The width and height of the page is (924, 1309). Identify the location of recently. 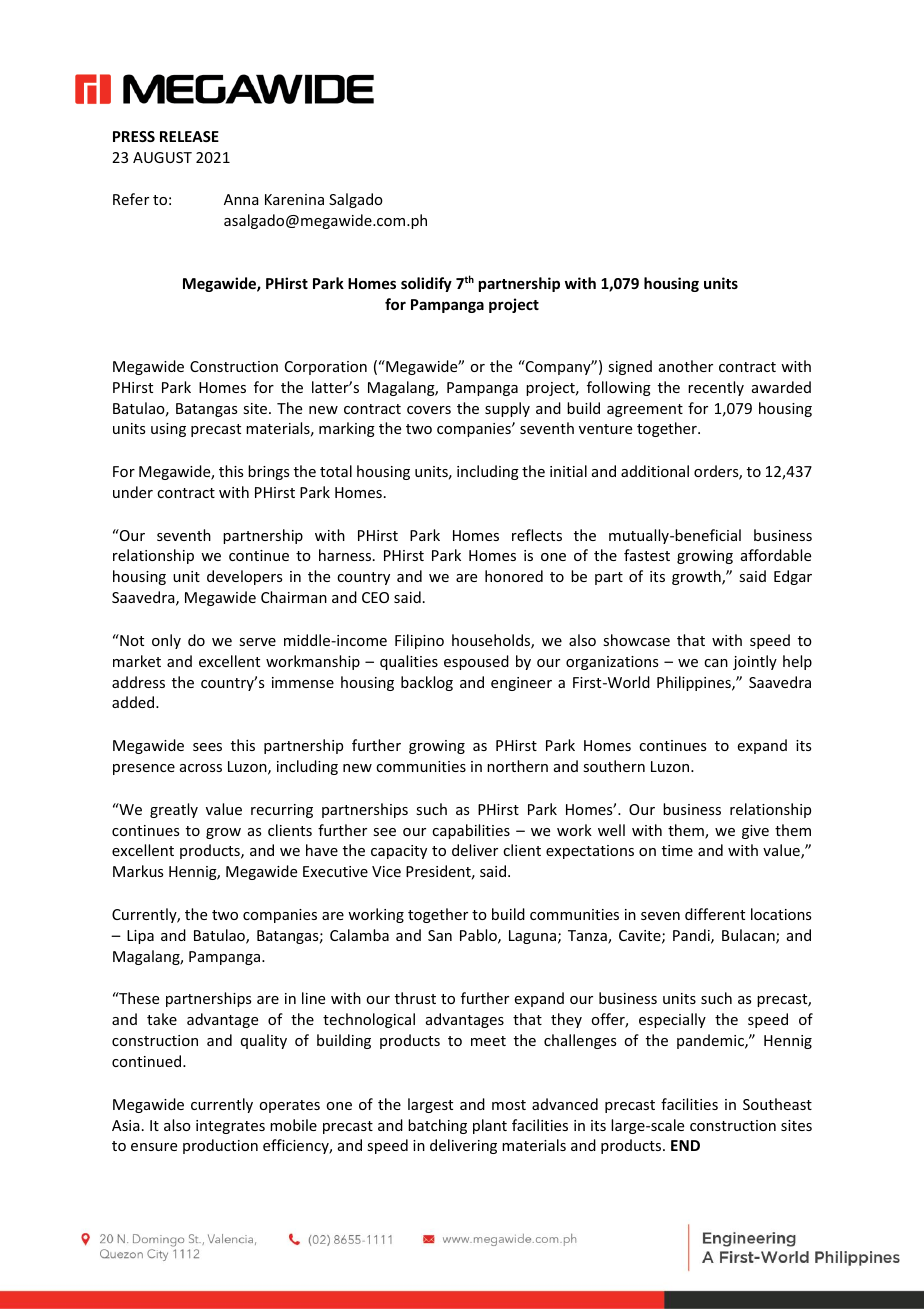
(716, 388).
